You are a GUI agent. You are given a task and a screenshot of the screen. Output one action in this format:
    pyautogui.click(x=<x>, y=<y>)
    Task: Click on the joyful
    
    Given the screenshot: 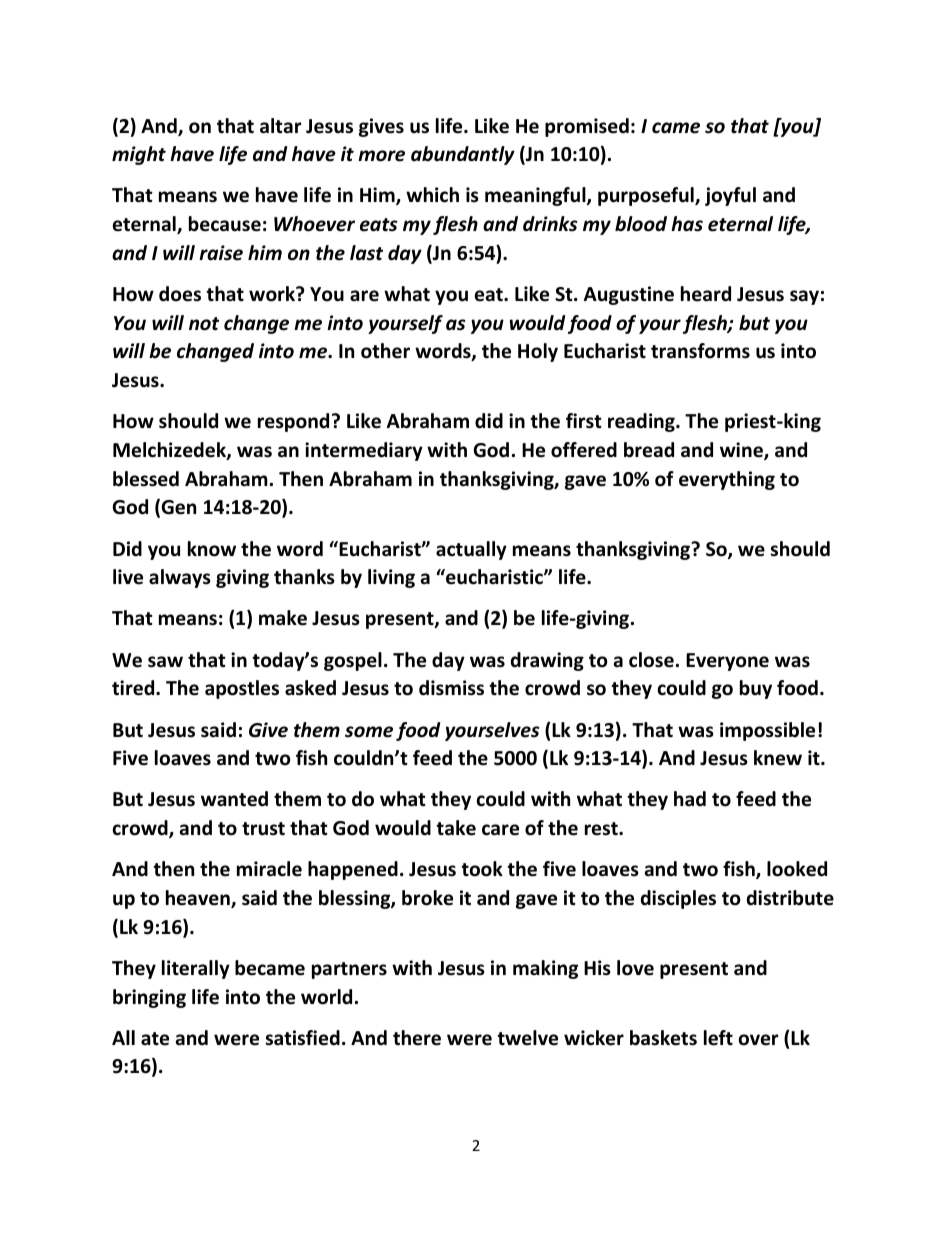 What is the action you would take?
    pyautogui.click(x=730, y=196)
